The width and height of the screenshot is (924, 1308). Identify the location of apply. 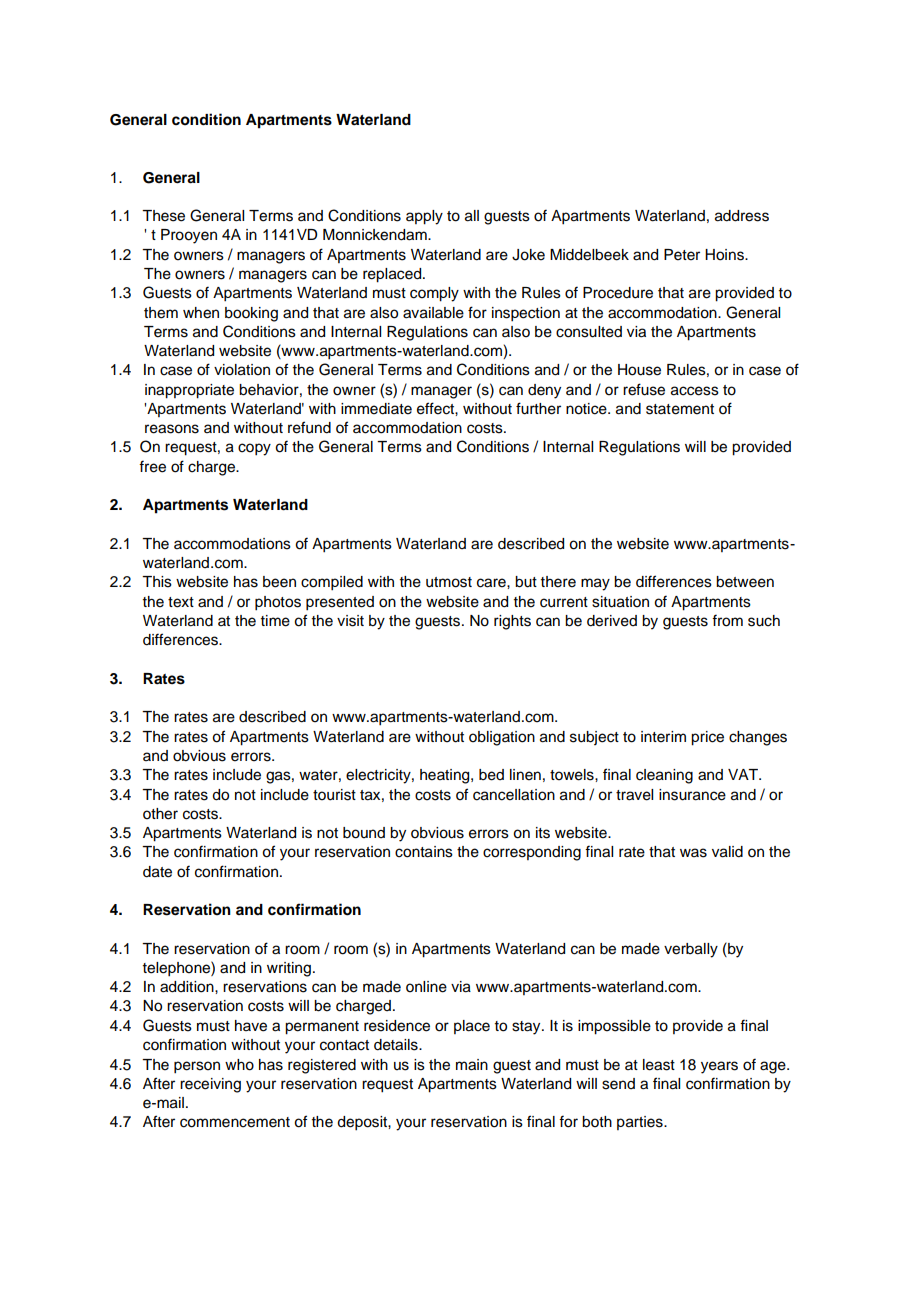
(424, 217).
